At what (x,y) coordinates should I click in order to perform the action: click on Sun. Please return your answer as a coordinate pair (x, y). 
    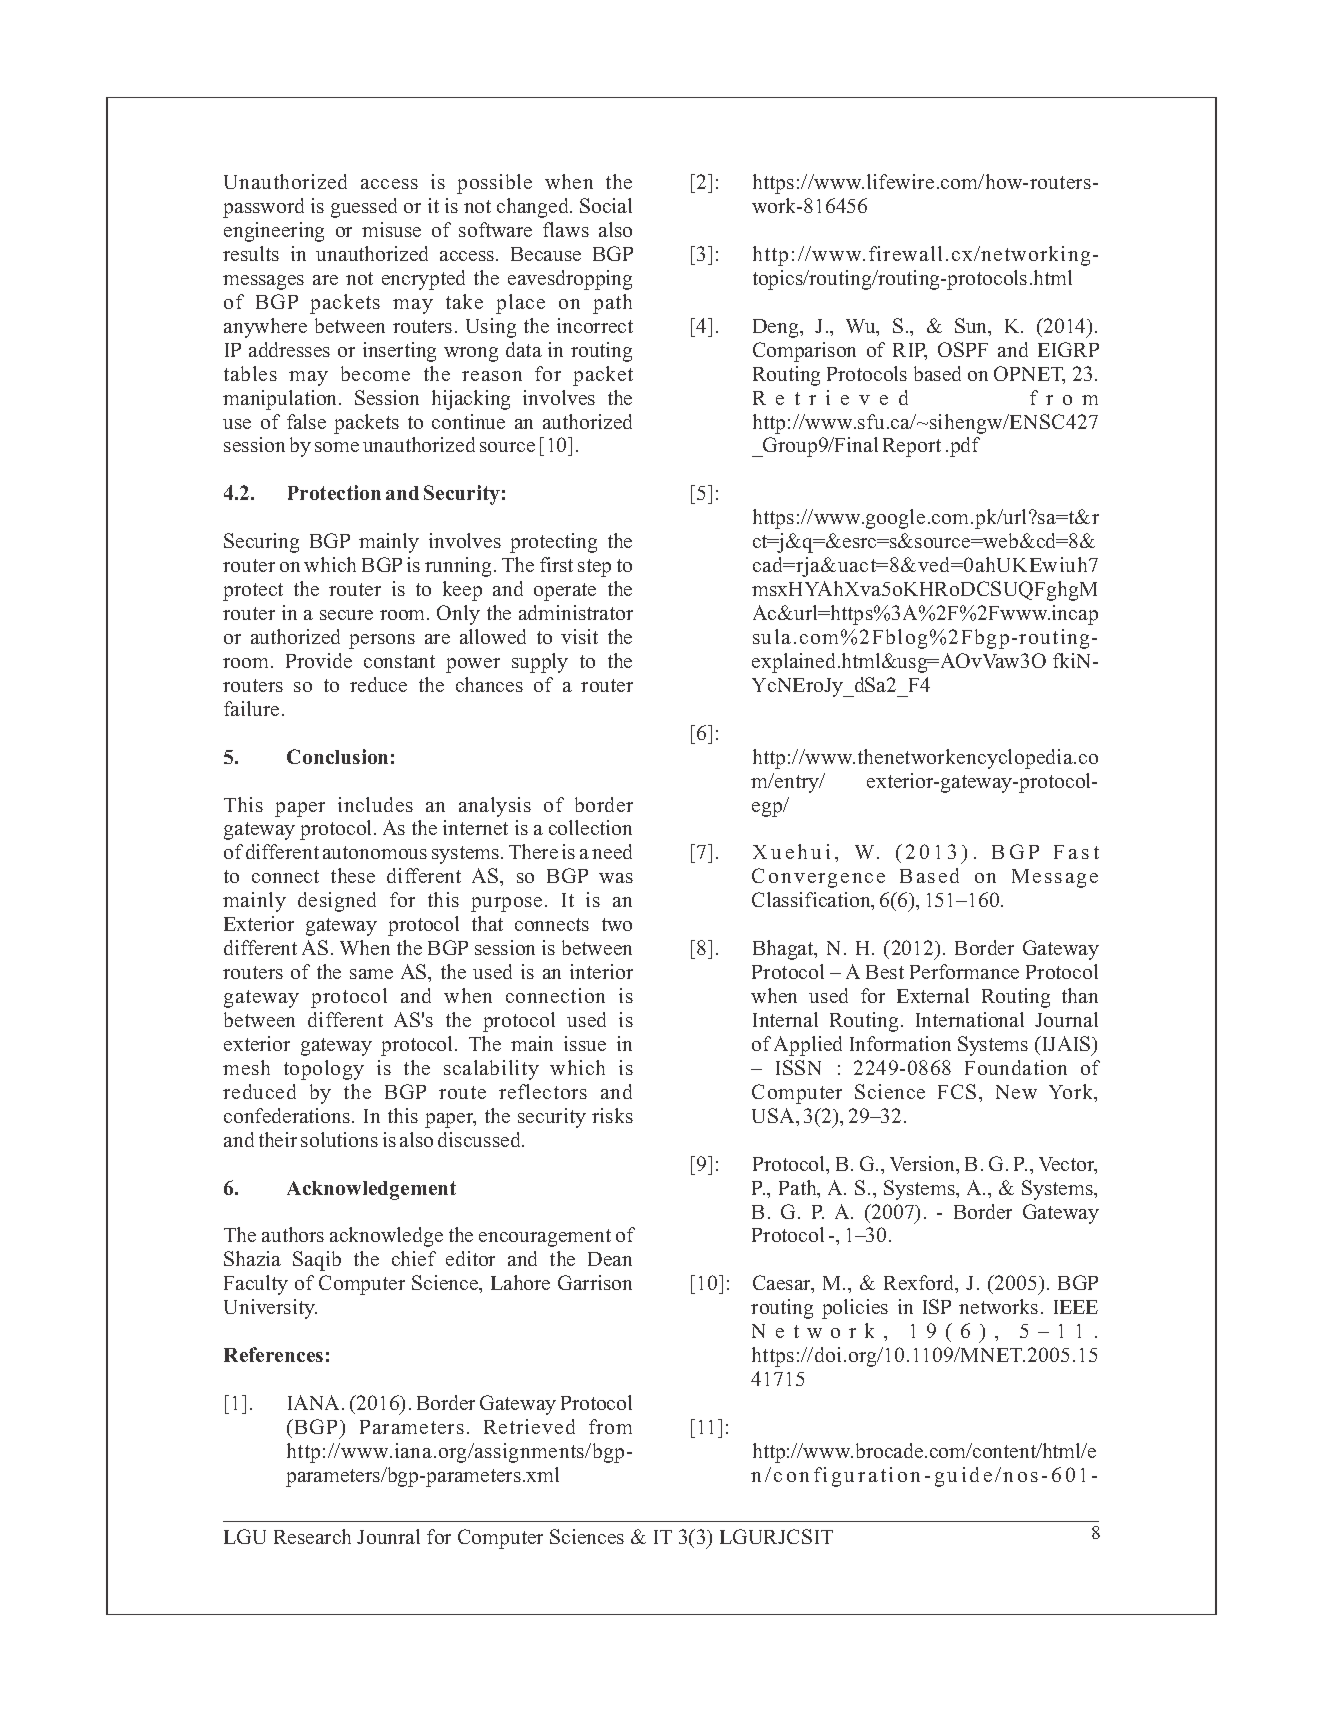
    Looking at the image, I should click on (972, 327).
